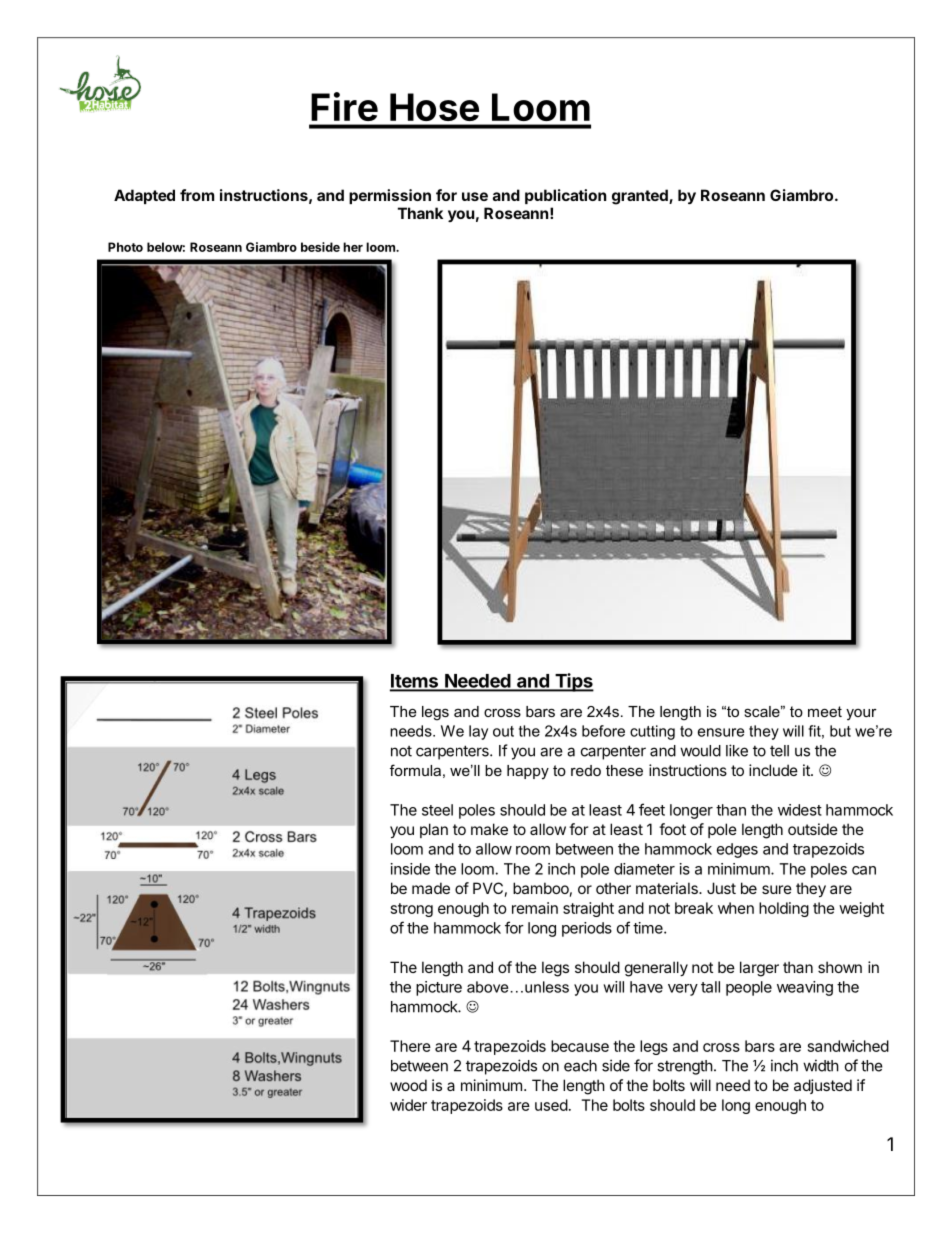 Image resolution: width=952 pixels, height=1233 pixels. Describe the element at coordinates (535, 908) in the page. I see `remain` at that location.
